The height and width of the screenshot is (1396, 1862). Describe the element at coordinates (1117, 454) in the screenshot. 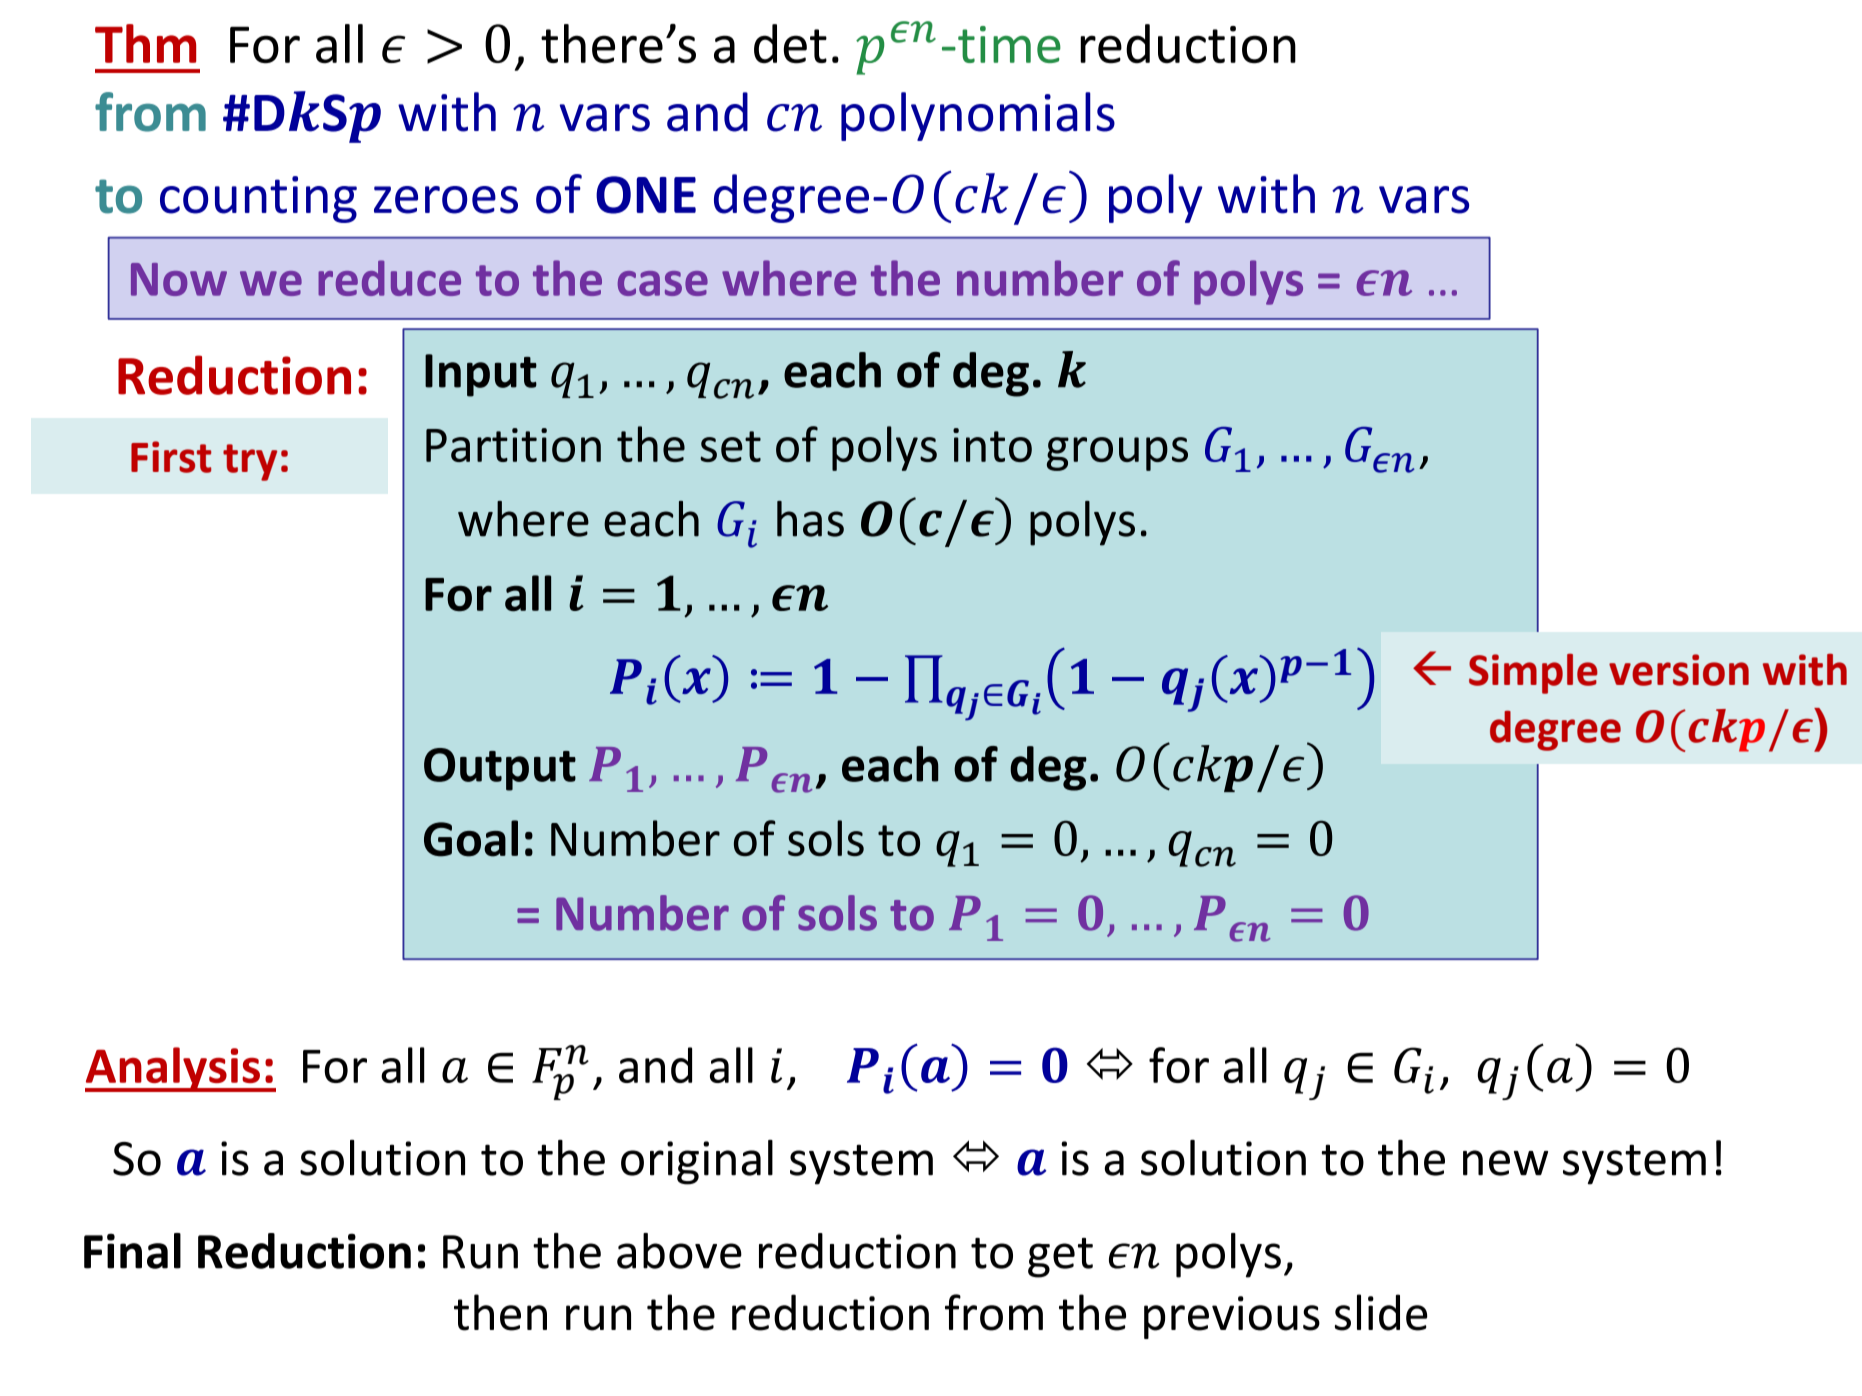

I see `groups` at that location.
